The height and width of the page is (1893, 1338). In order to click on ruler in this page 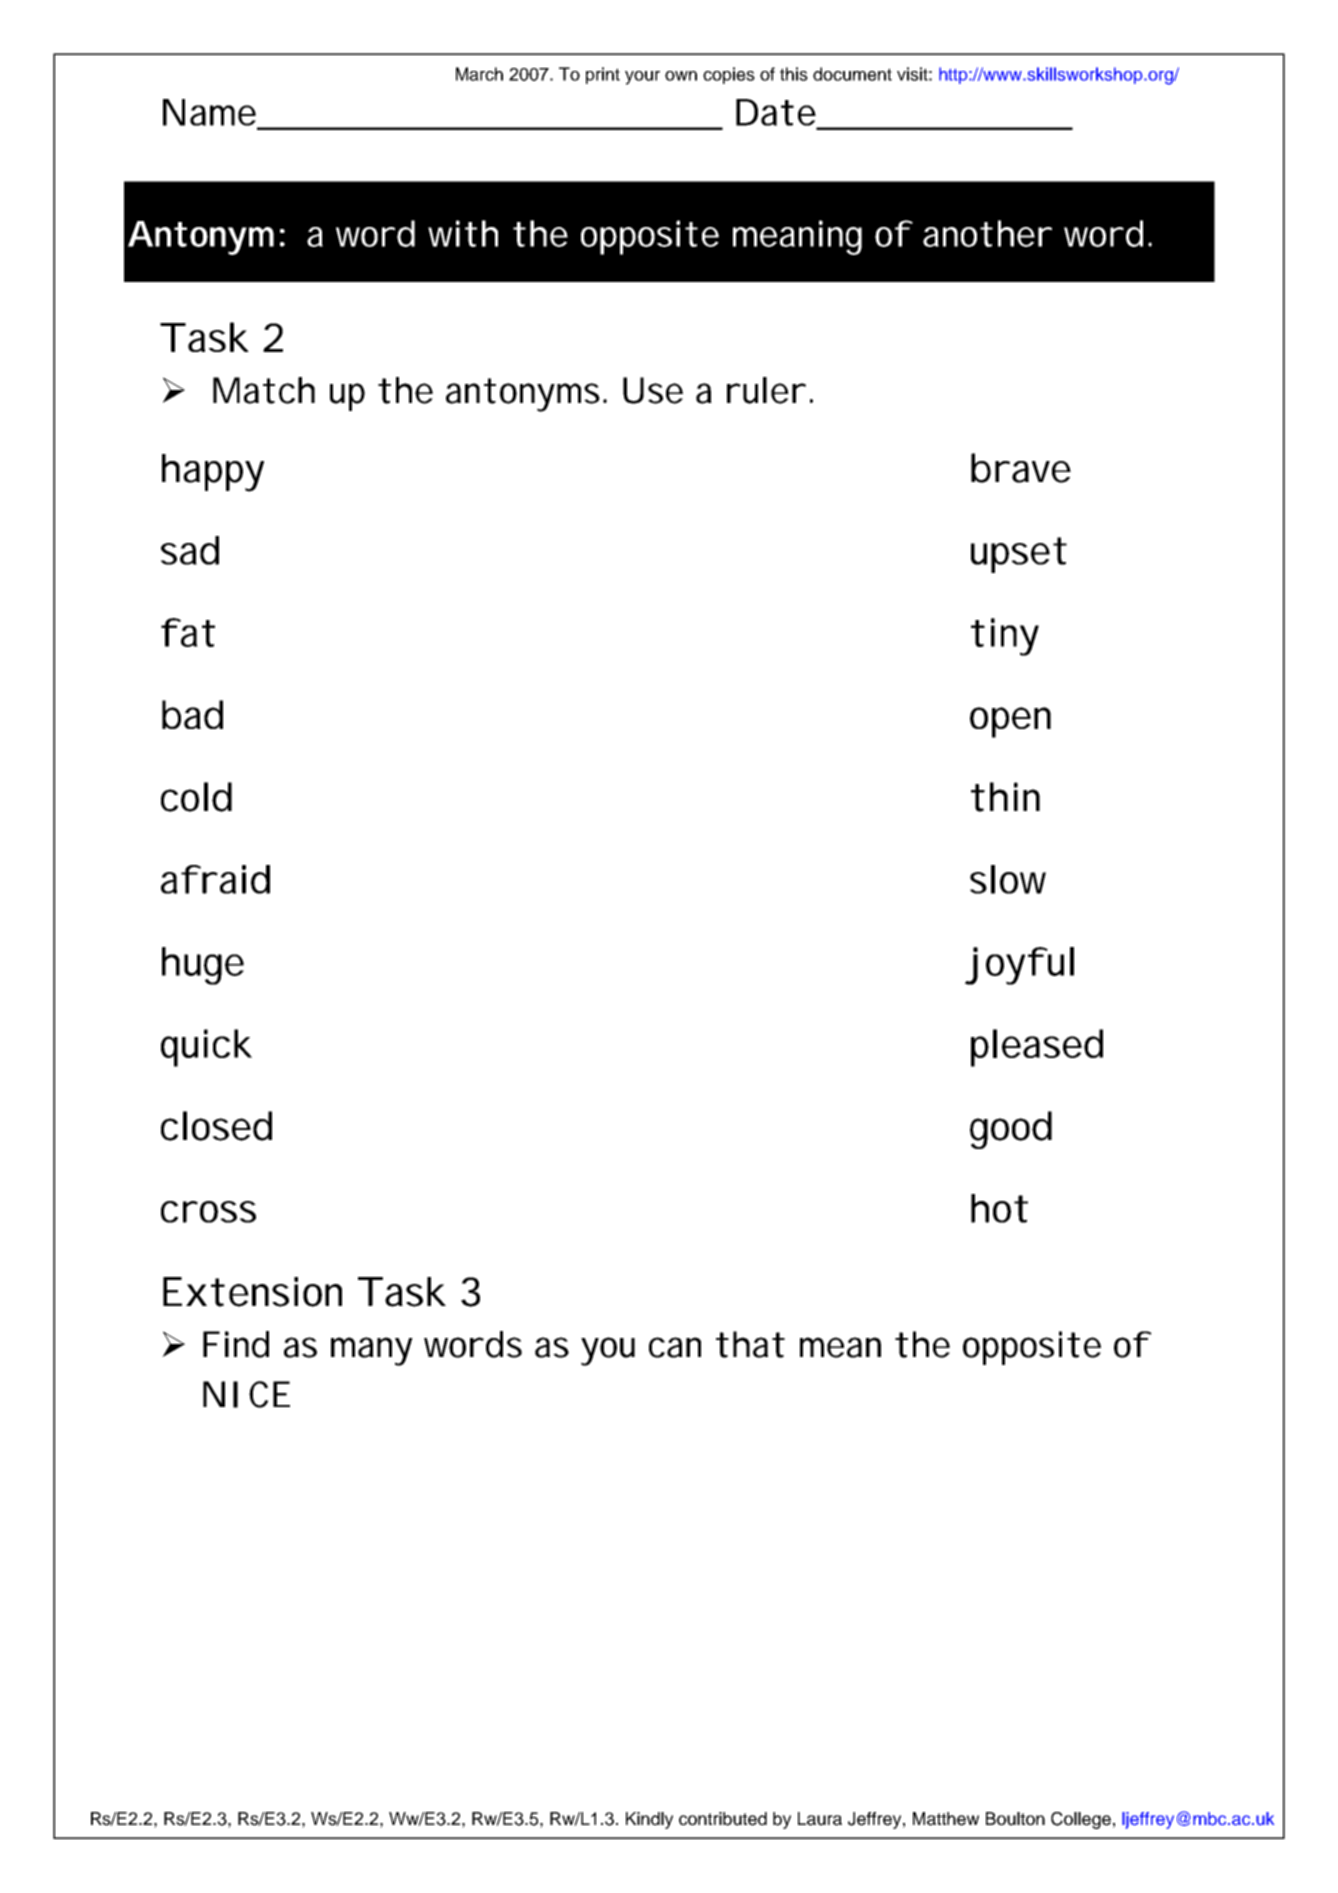, I will do `click(766, 390)`.
